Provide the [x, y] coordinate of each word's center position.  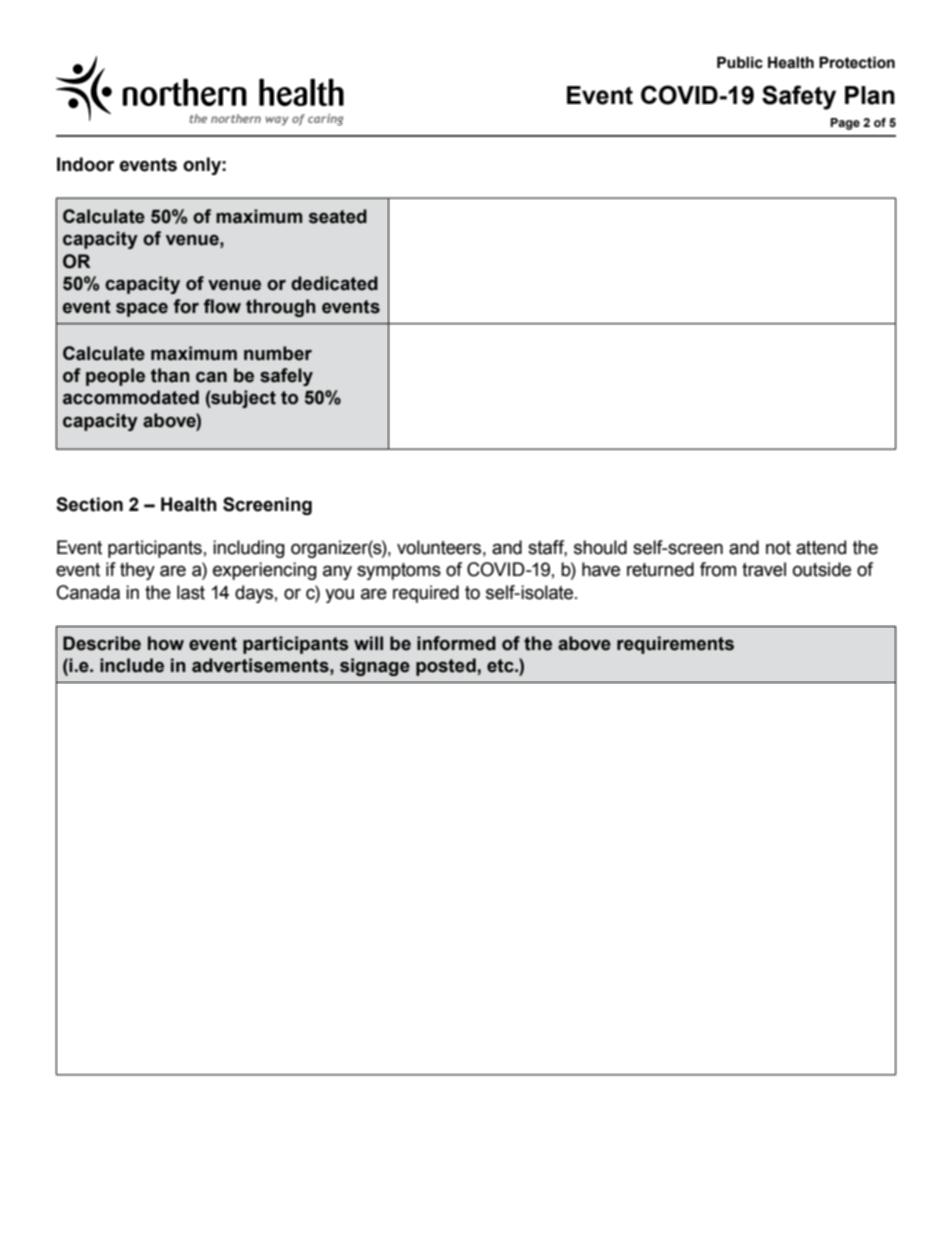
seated [338, 216]
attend [821, 547]
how [166, 643]
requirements [675, 645]
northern [236, 118]
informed [456, 643]
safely [286, 377]
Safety [799, 97]
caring [325, 120]
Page [845, 124]
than [170, 375]
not [778, 548]
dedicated [334, 283]
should [600, 547]
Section [89, 504]
